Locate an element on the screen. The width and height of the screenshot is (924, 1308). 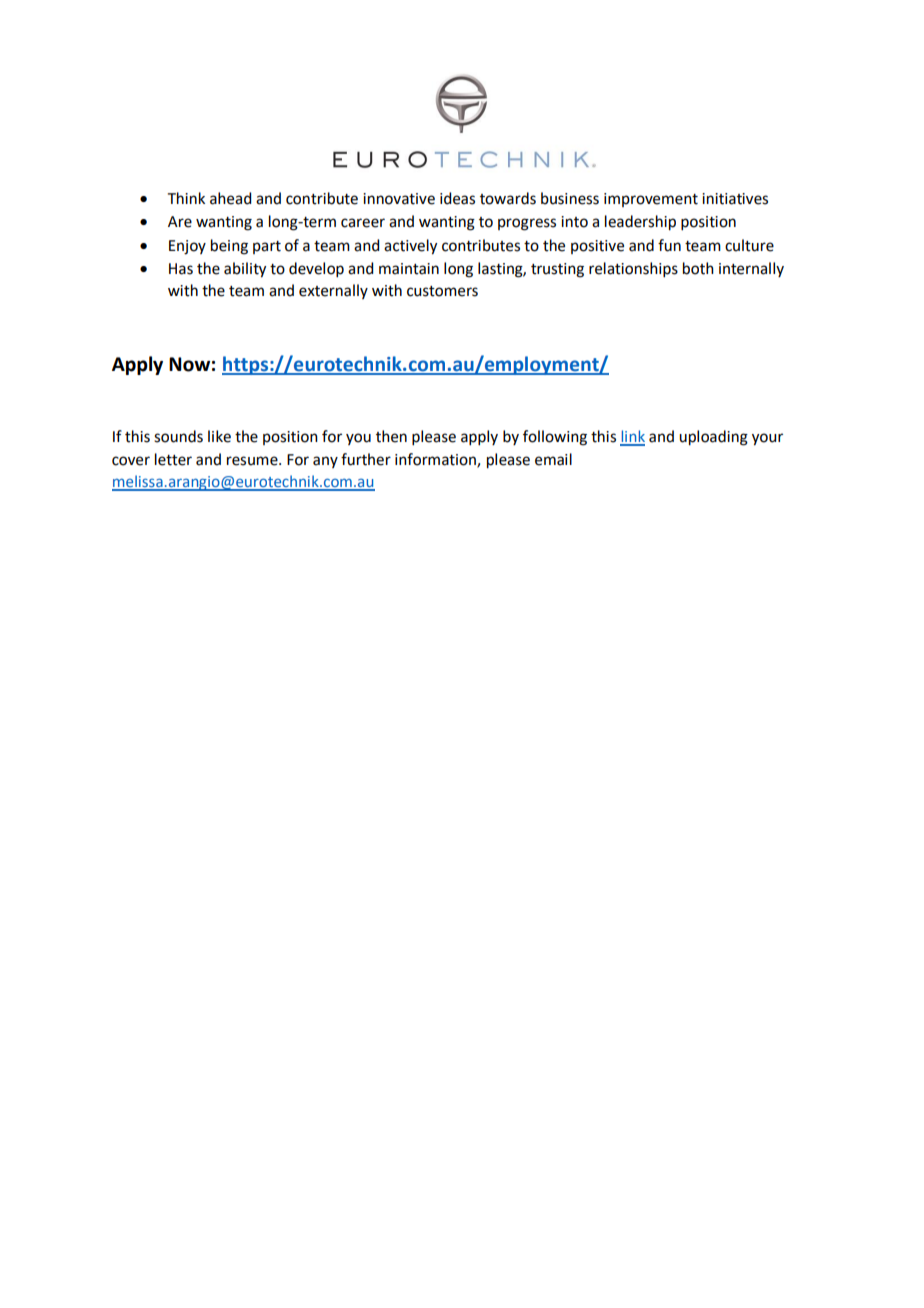
uploading is located at coordinates (713, 438).
